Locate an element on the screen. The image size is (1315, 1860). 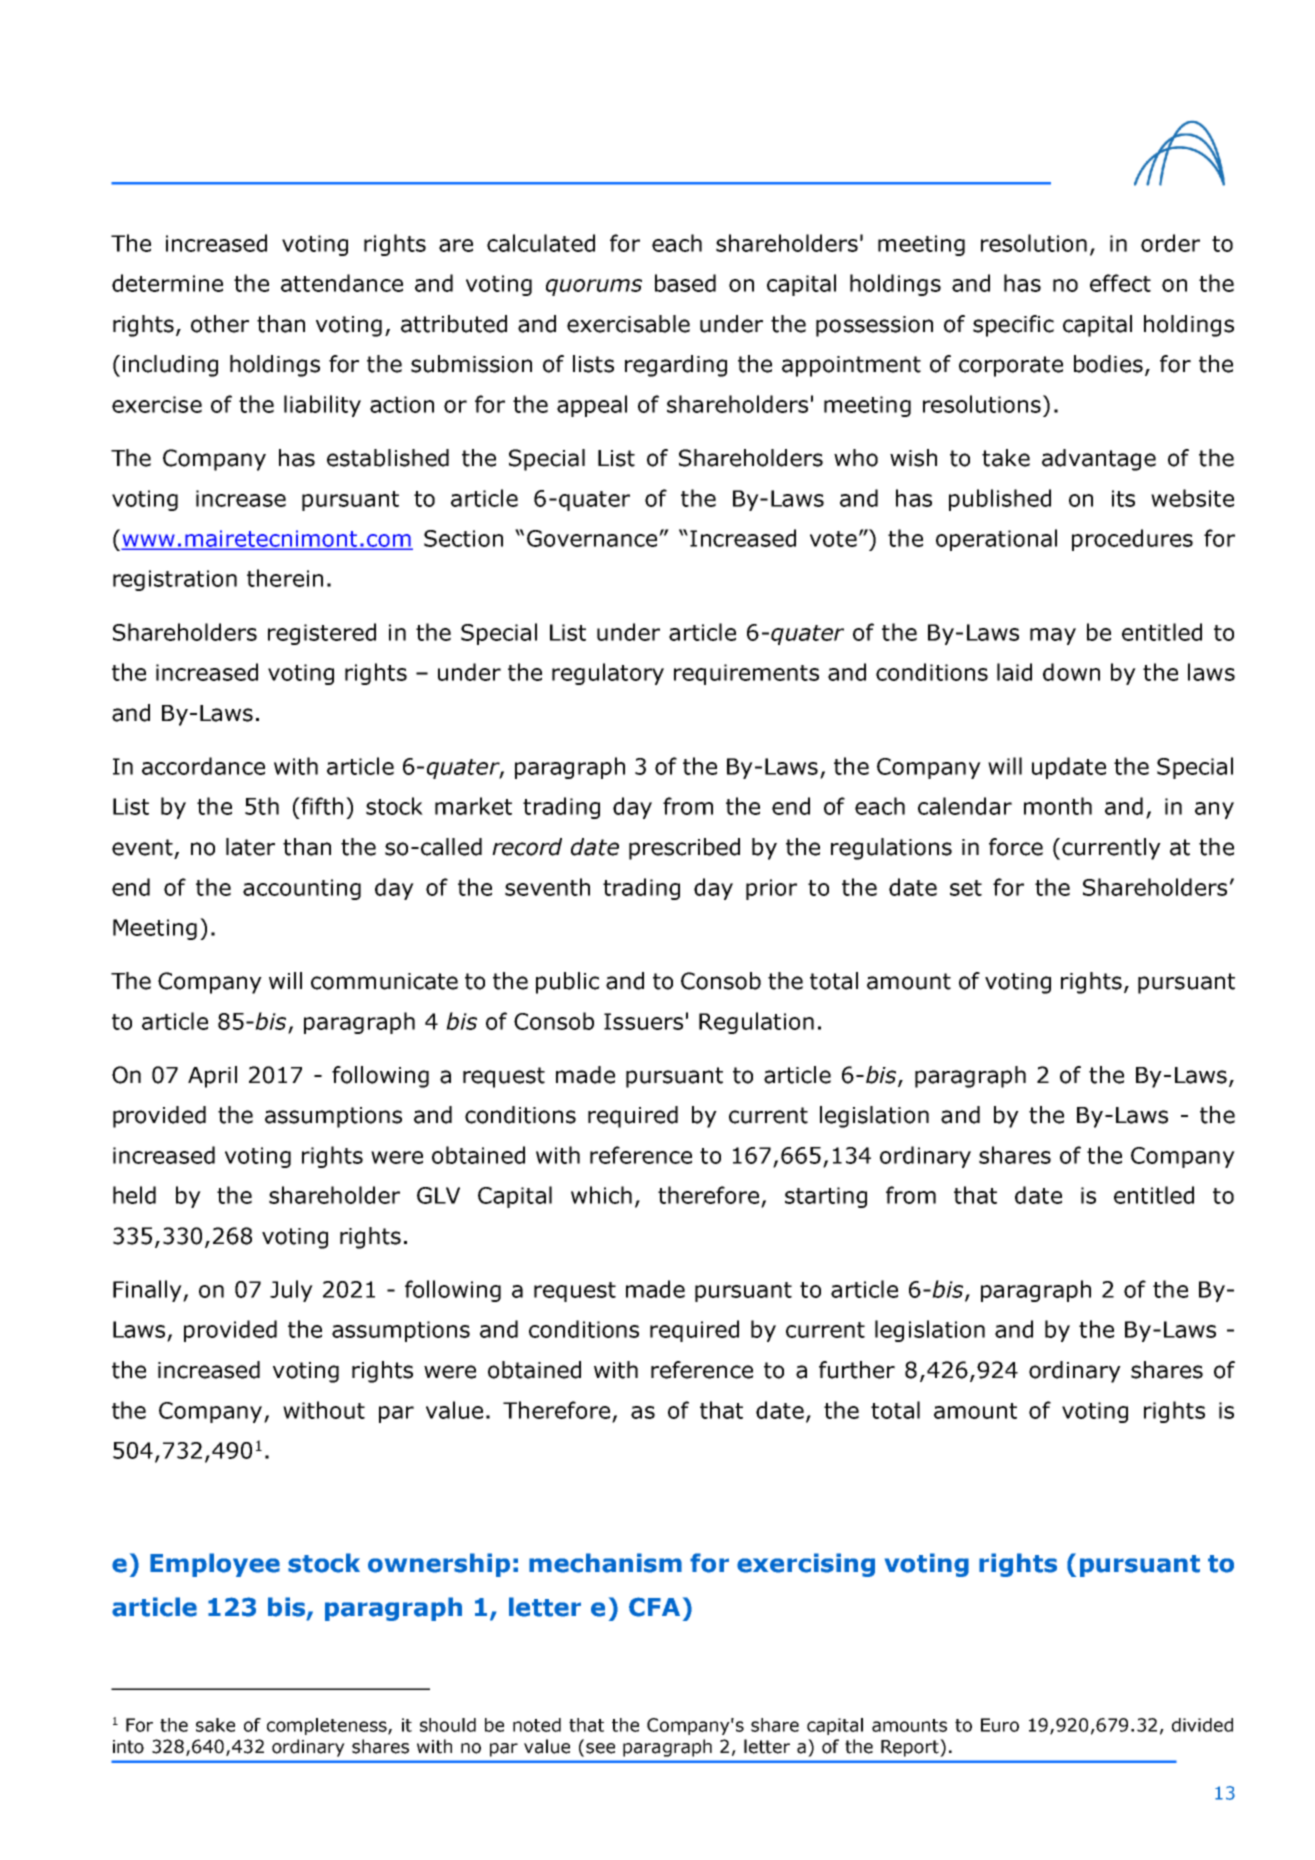
may is located at coordinates (1053, 636).
